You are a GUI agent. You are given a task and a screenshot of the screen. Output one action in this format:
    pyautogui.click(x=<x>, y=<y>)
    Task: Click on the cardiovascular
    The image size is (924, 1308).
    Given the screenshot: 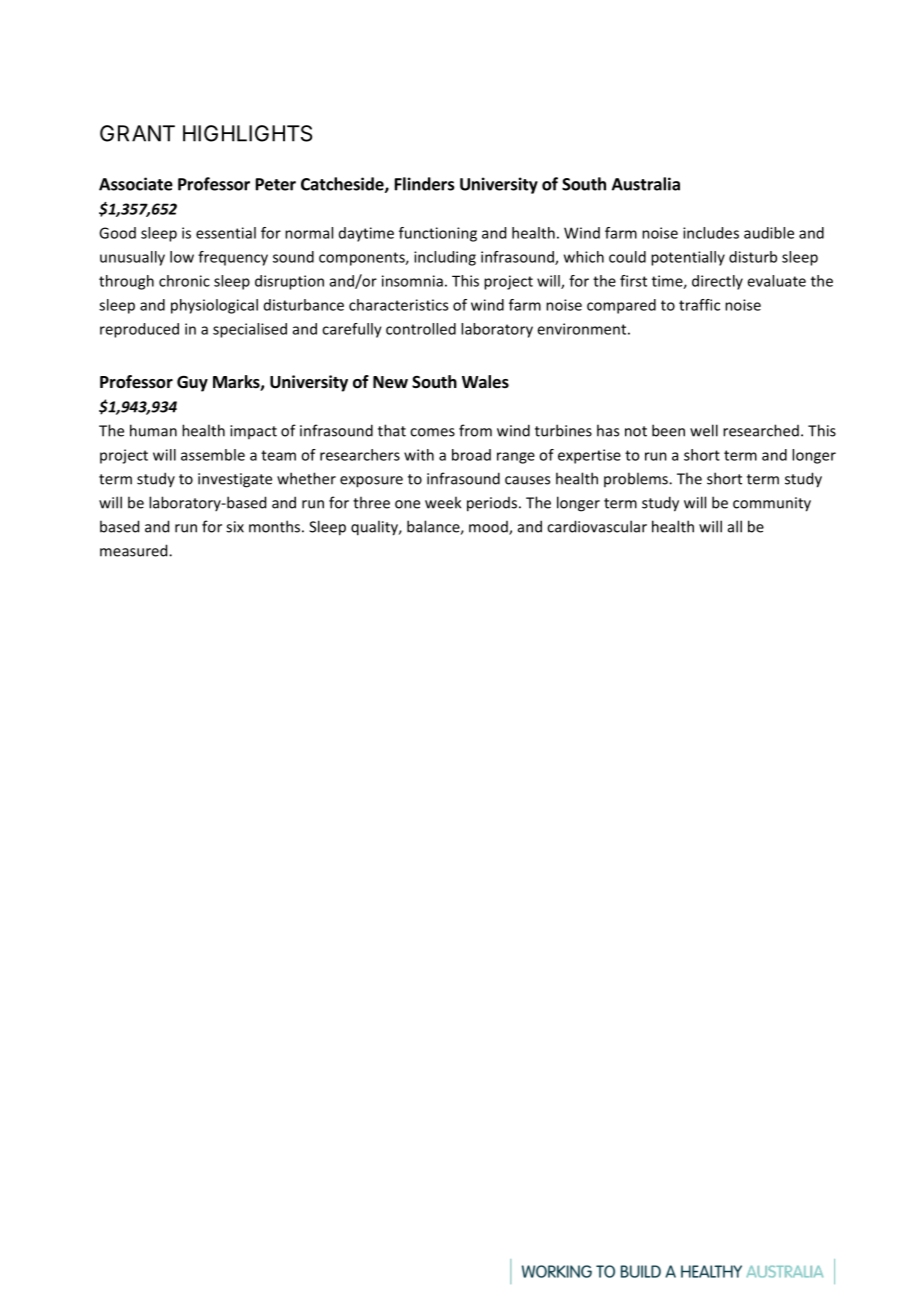 What is the action you would take?
    pyautogui.click(x=597, y=526)
